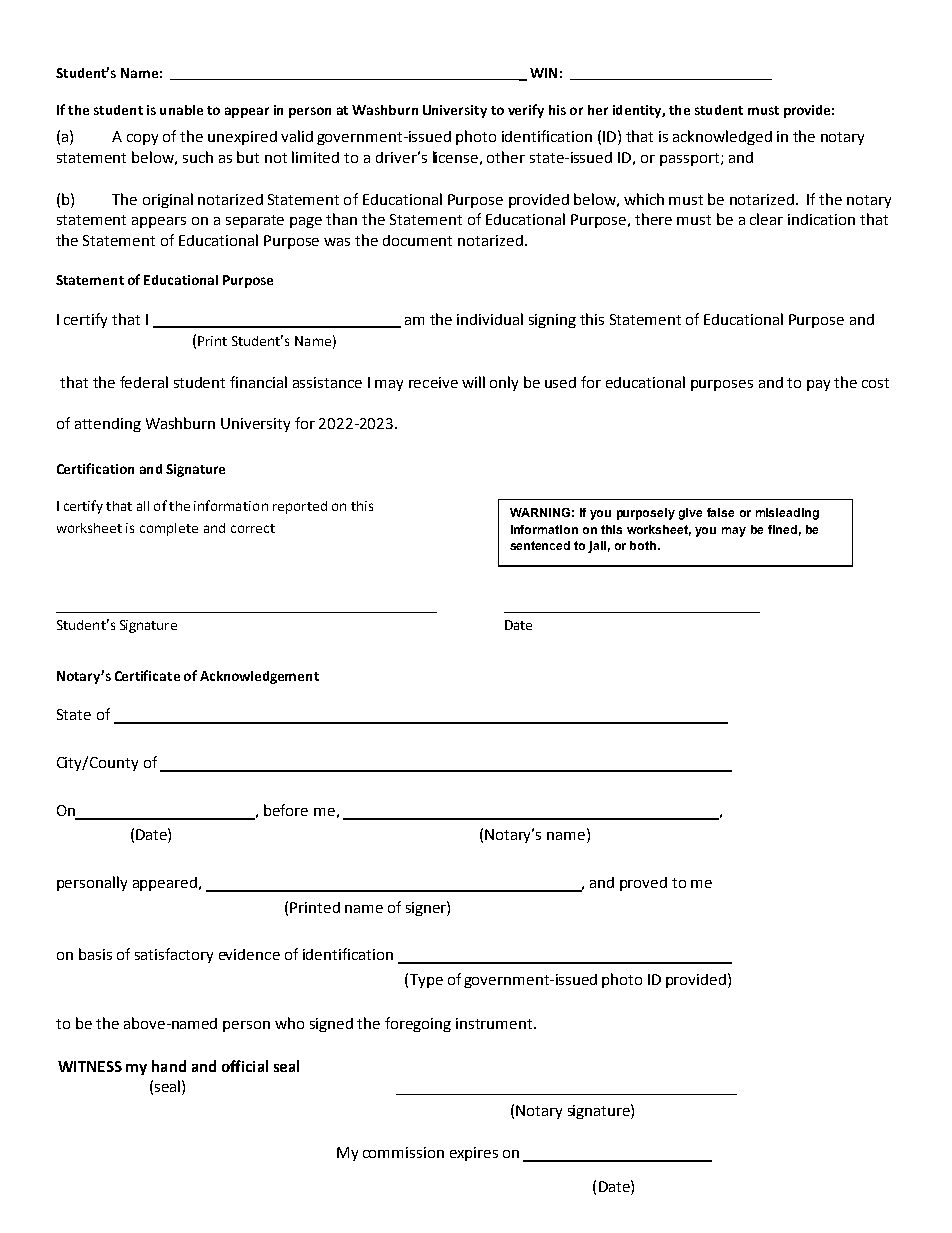  Describe the element at coordinates (722, 137) in the document. I see `acknowledged` at that location.
